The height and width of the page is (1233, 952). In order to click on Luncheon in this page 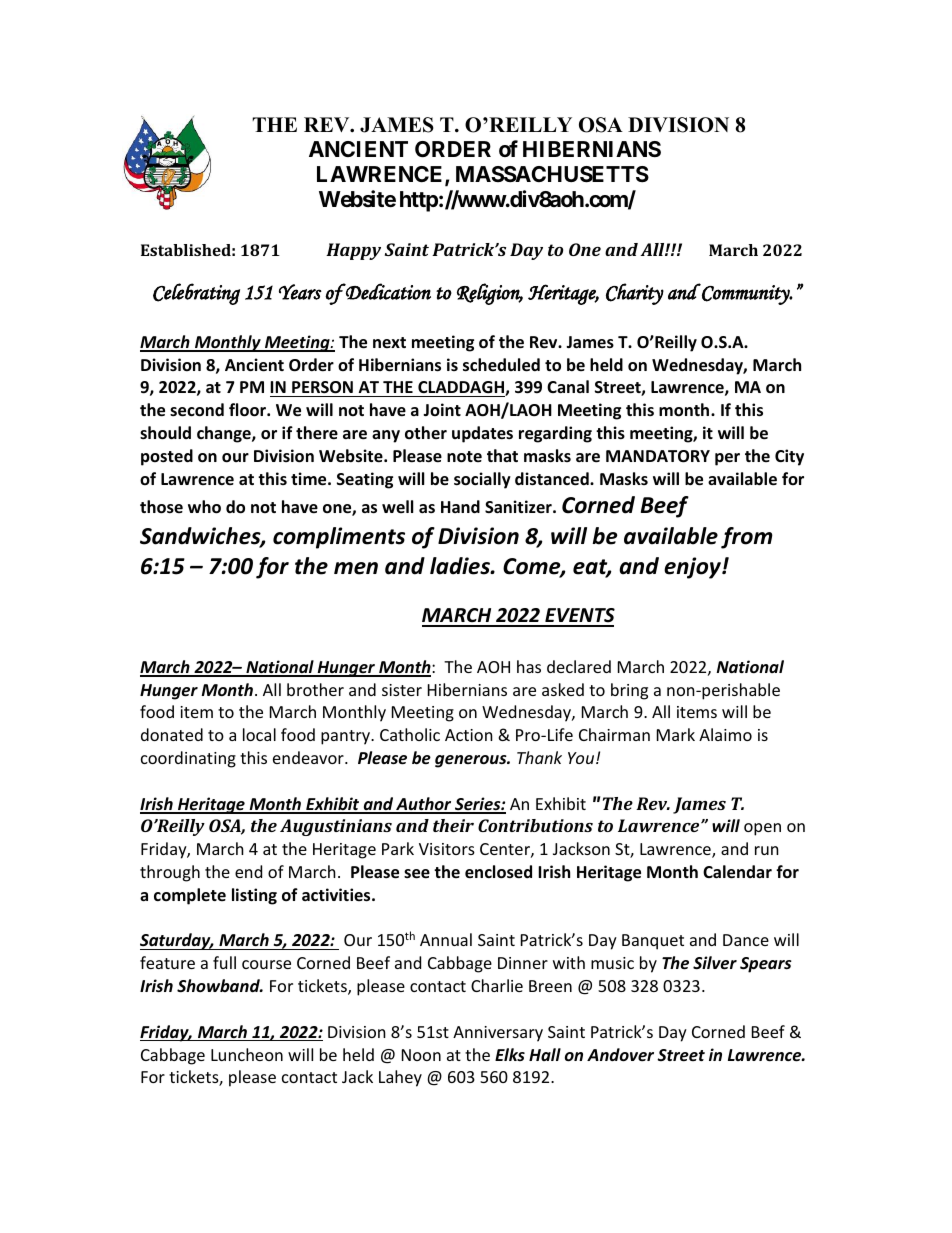, I will do `click(247, 1054)`.
